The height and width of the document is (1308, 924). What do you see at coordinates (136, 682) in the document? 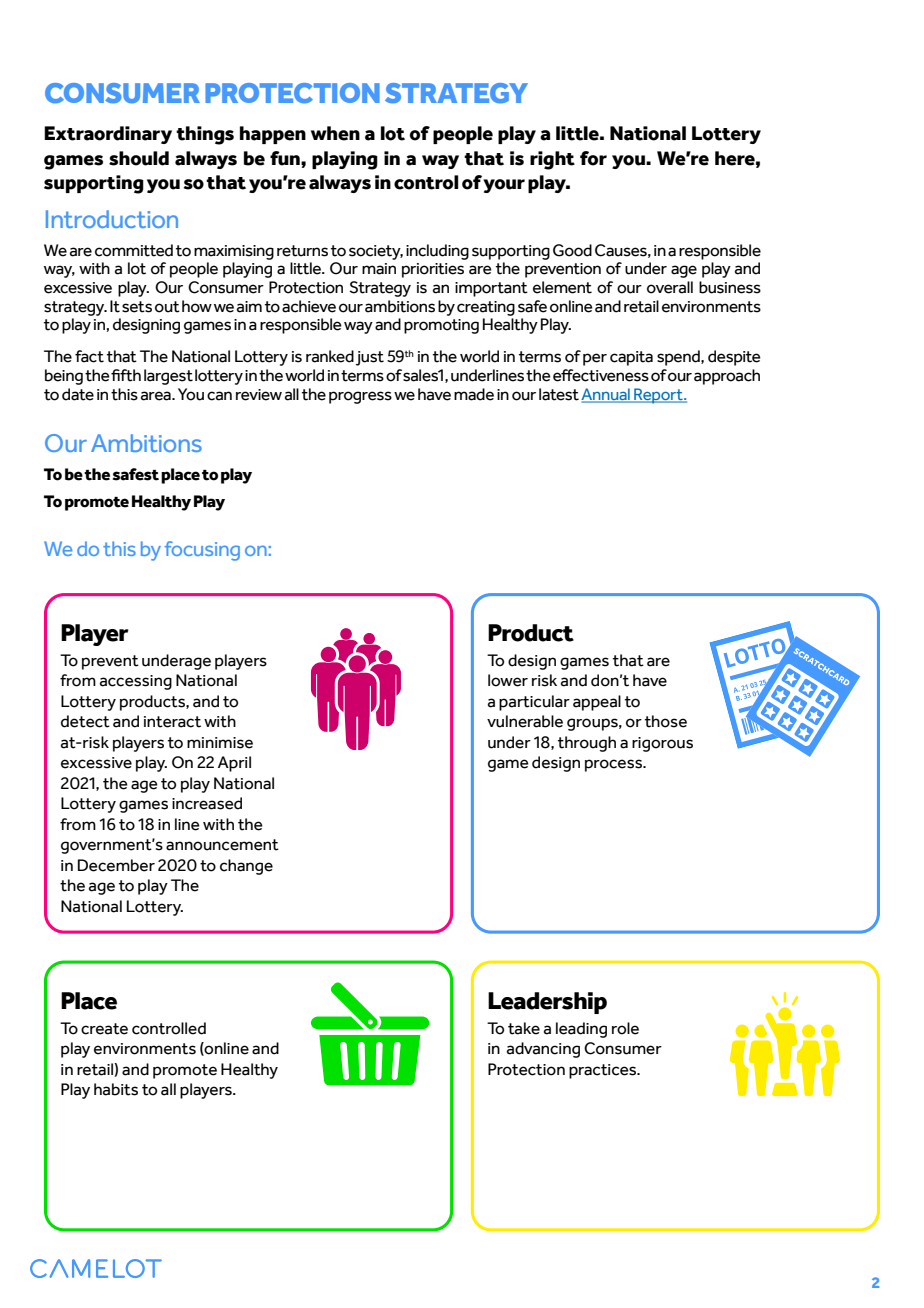
I see `accessing` at bounding box center [136, 682].
